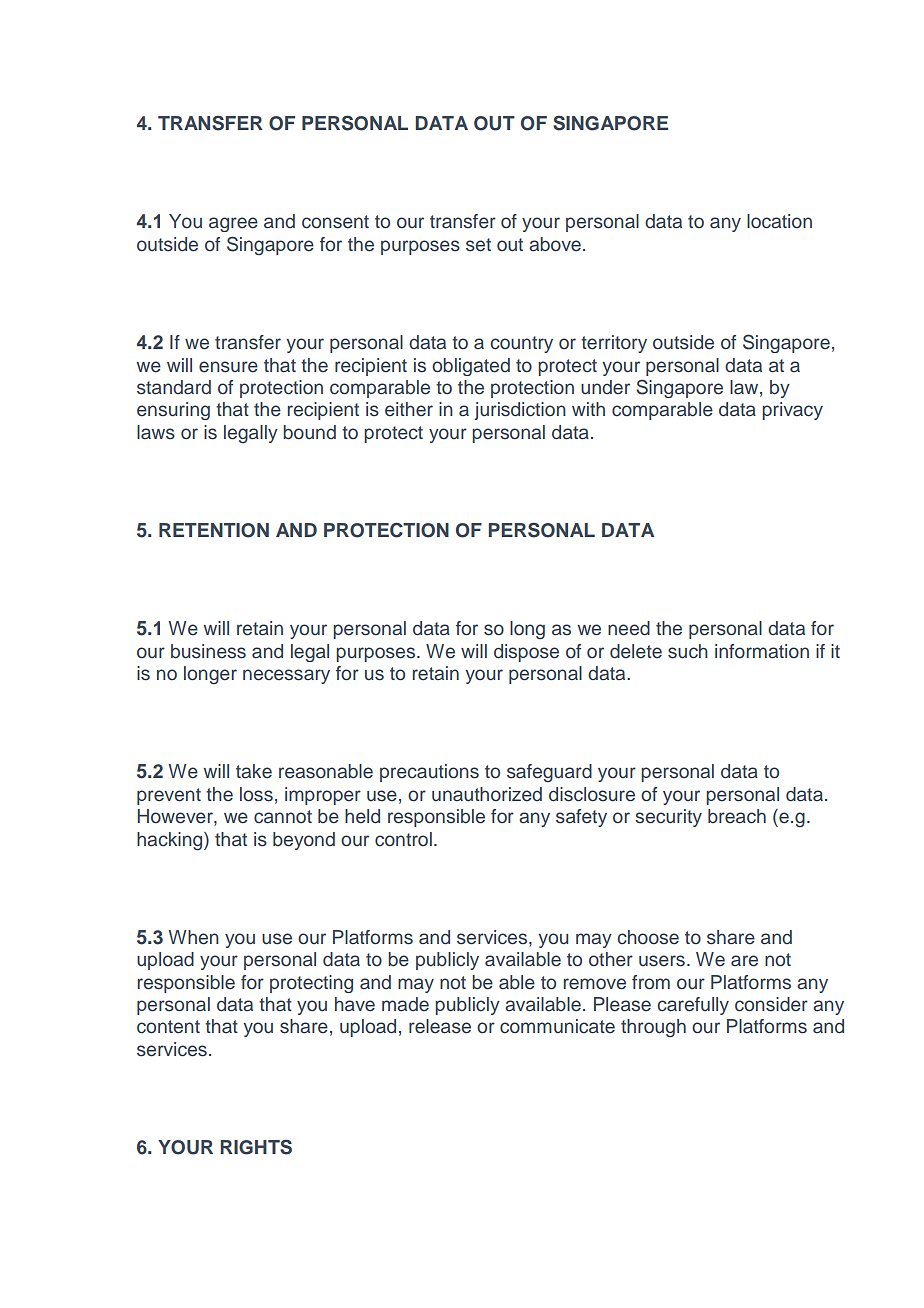 The height and width of the screenshot is (1308, 924). I want to click on agree, so click(233, 224).
